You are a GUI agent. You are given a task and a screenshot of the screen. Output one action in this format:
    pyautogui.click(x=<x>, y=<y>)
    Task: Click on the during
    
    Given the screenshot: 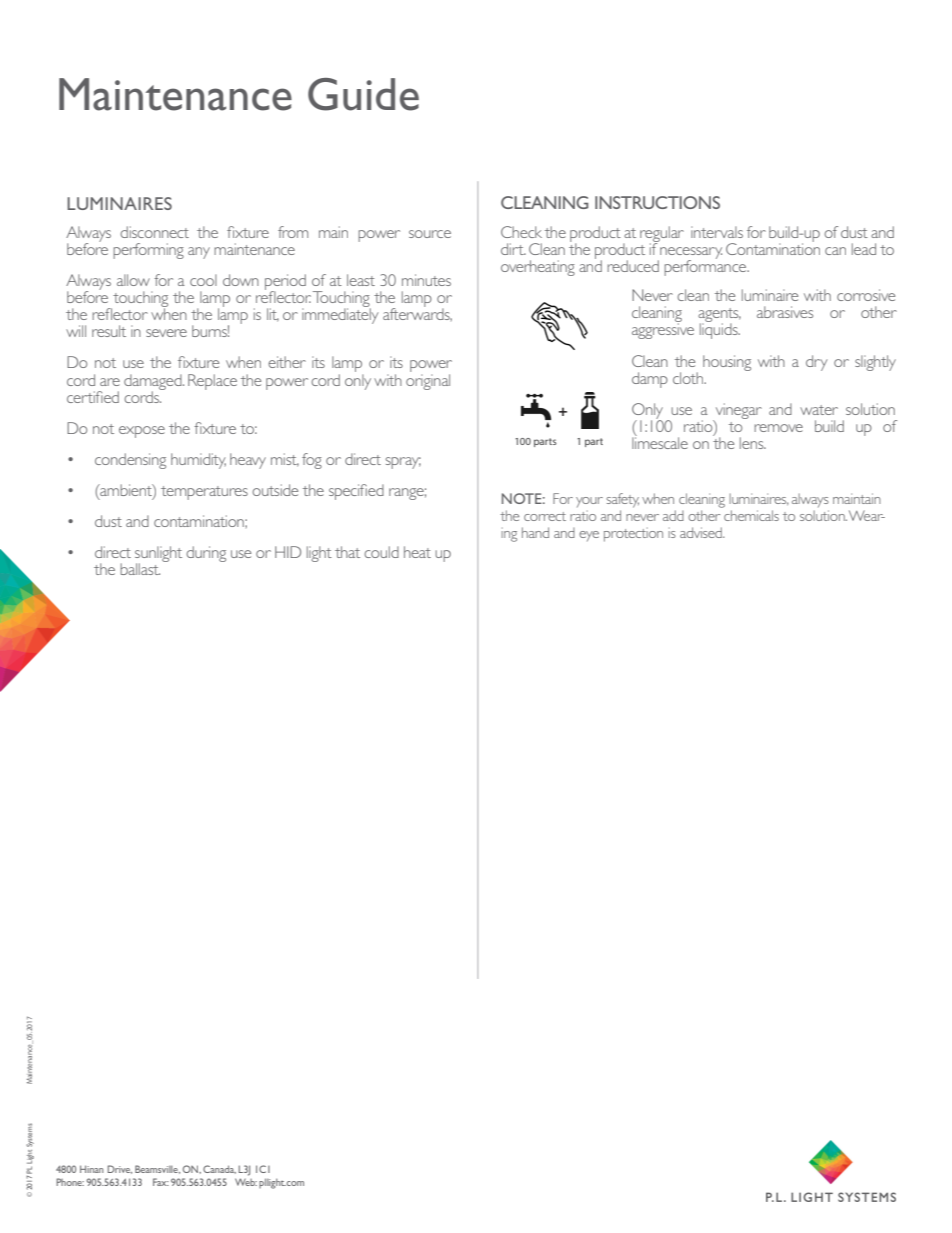 What is the action you would take?
    pyautogui.click(x=206, y=554)
